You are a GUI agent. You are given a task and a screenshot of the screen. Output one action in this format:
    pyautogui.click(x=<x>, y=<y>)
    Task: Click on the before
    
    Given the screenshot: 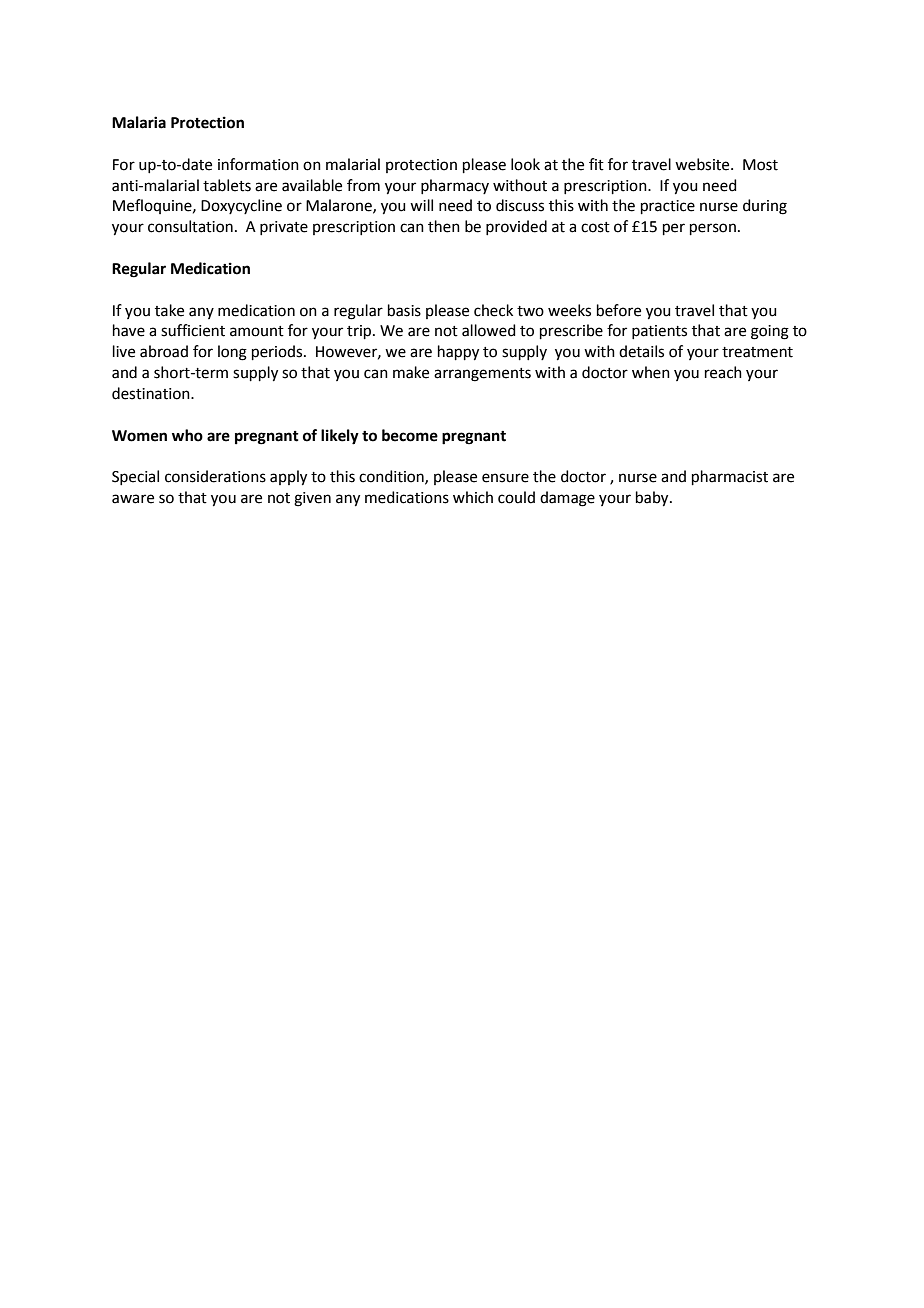 What is the action you would take?
    pyautogui.click(x=619, y=310)
